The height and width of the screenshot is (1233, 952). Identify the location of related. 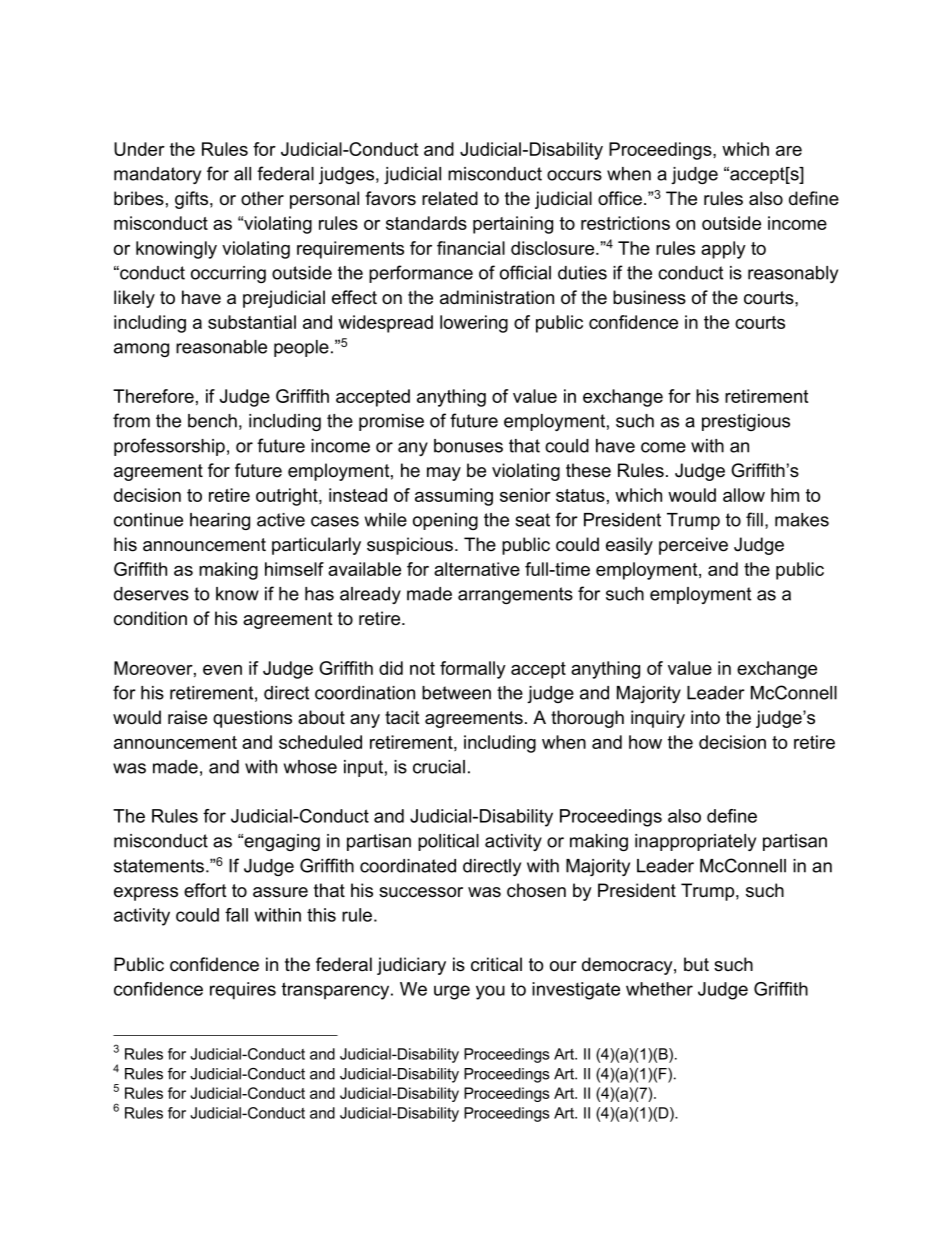
(450, 198).
